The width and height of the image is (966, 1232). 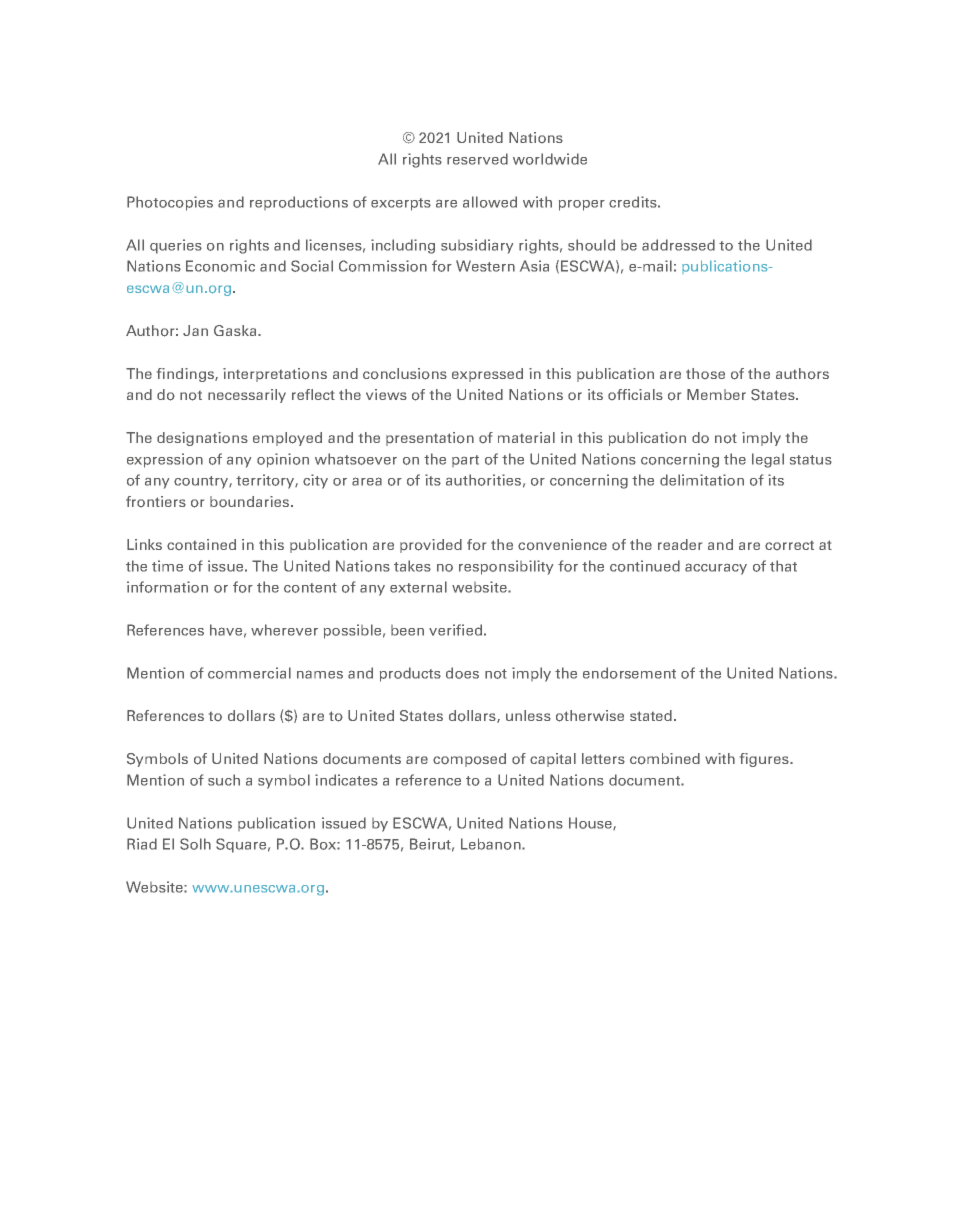 I want to click on those, so click(x=705, y=373).
